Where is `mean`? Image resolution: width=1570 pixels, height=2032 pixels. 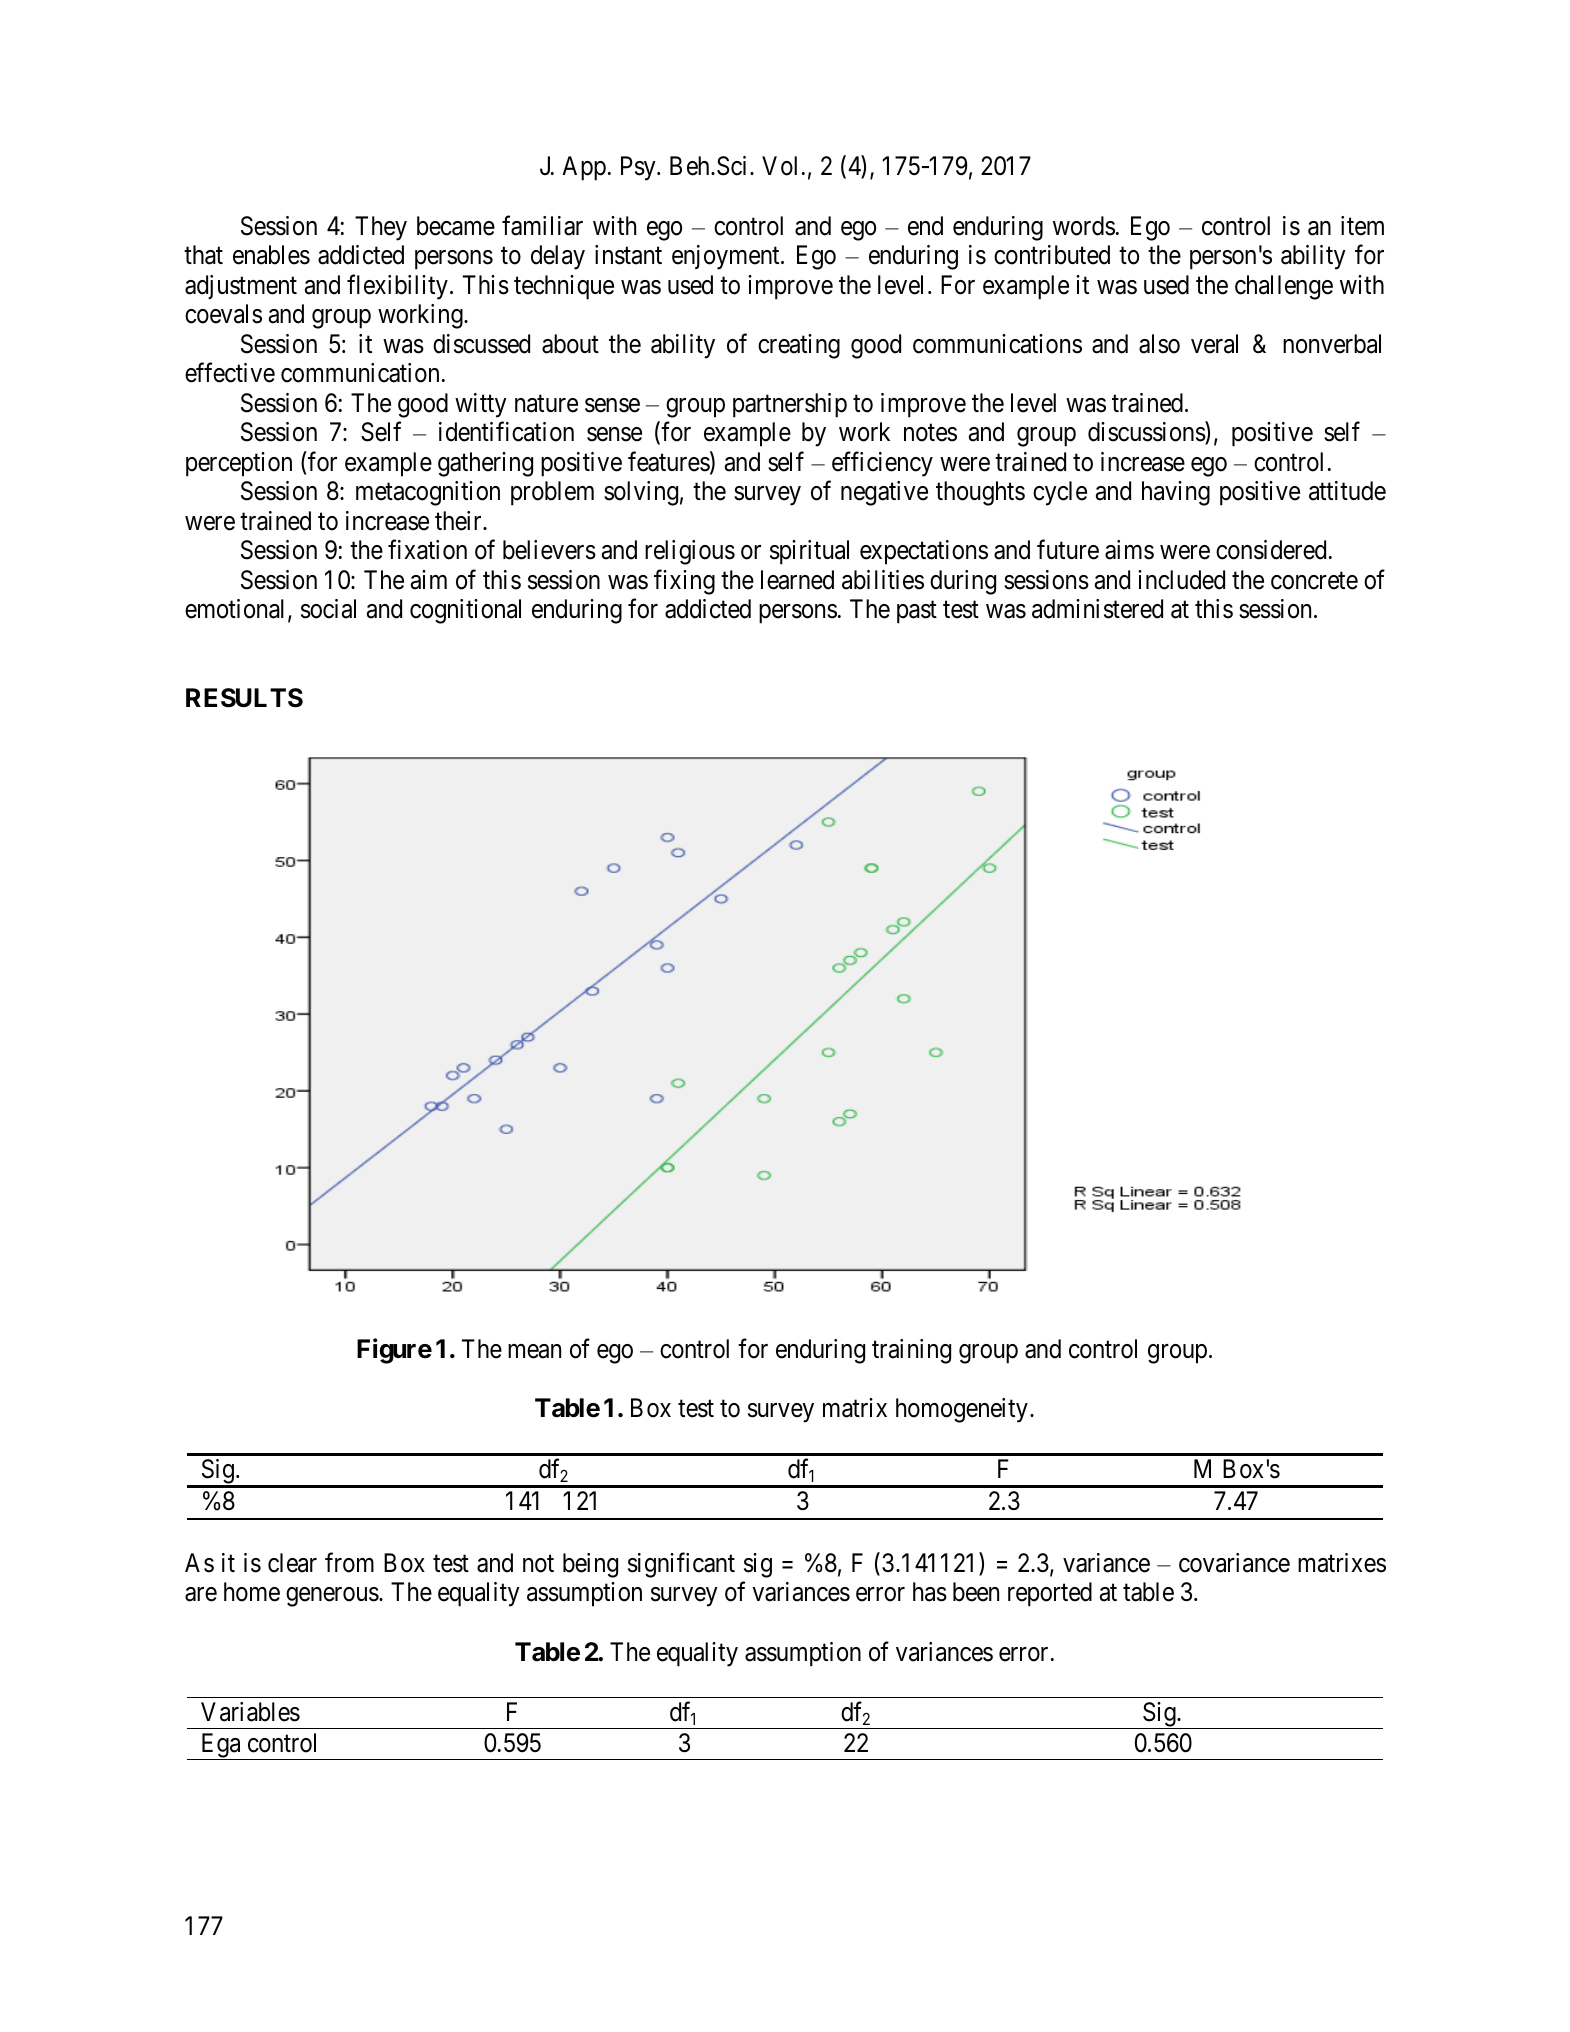 mean is located at coordinates (534, 1351).
